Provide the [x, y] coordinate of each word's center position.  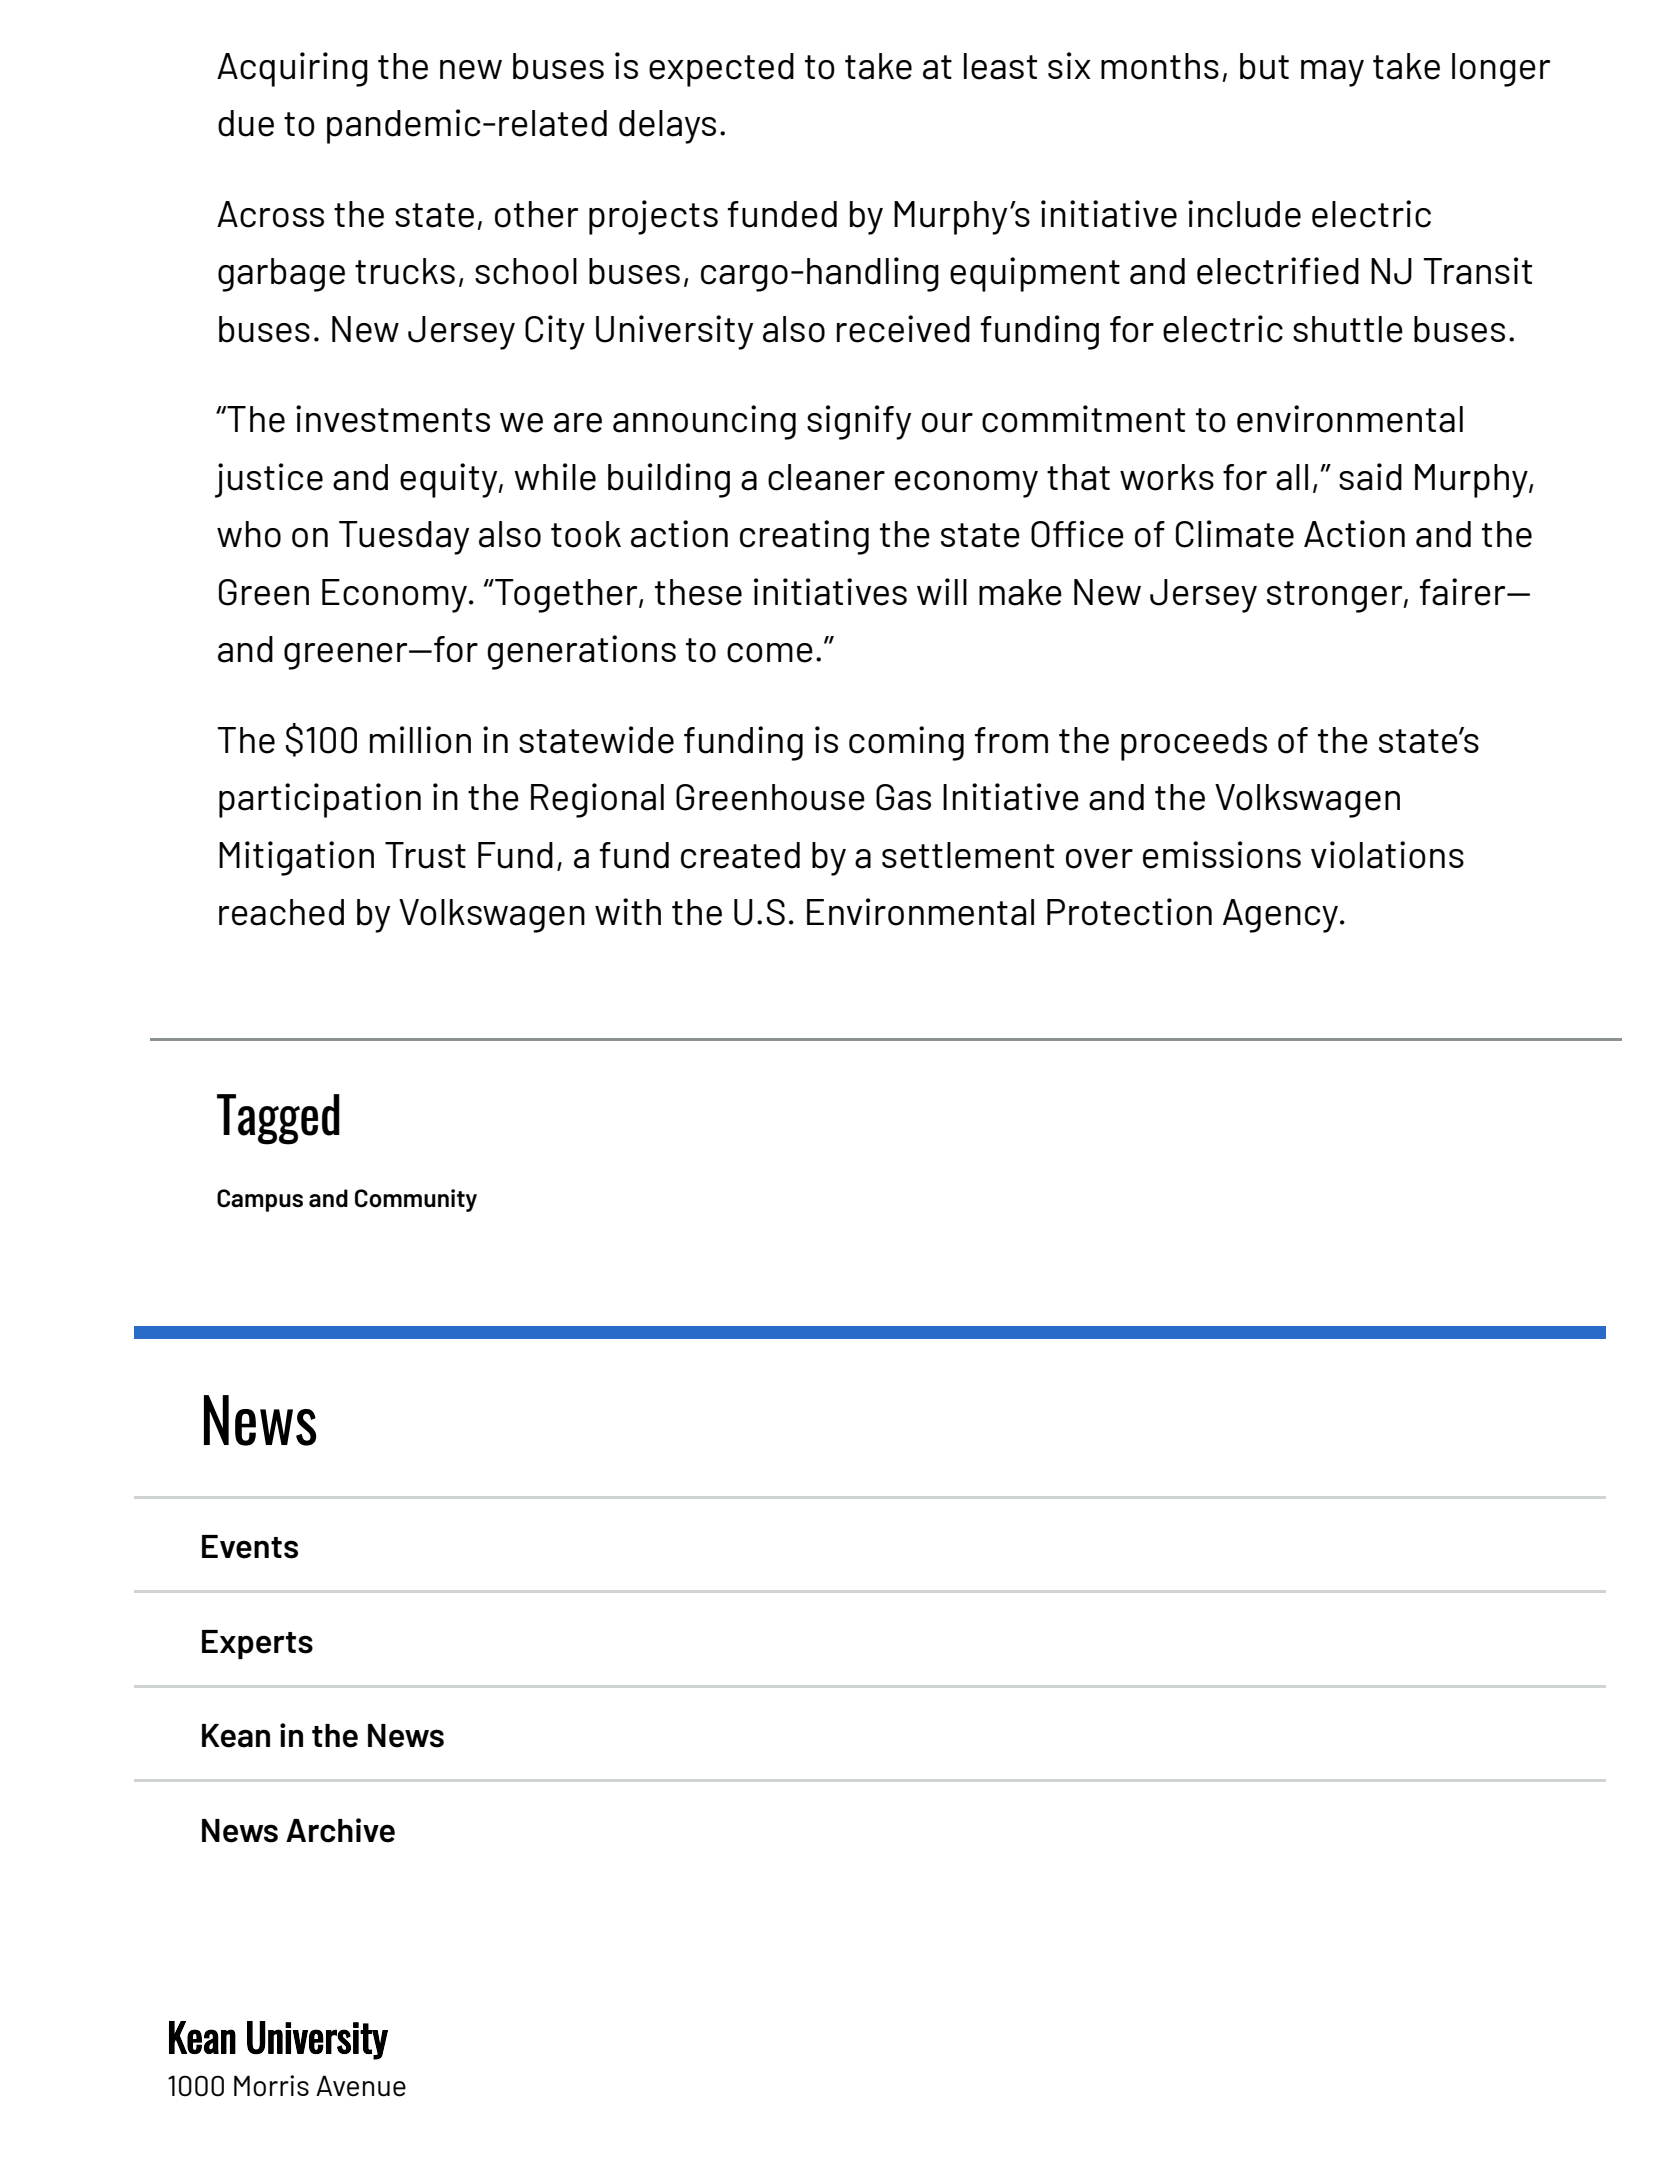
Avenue [361, 2086]
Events [250, 1547]
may [1332, 73]
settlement [968, 855]
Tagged [278, 1119]
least [1000, 66]
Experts [257, 1644]
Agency [1280, 916]
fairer [1463, 592]
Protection [1129, 912]
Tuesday [404, 538]
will [942, 591]
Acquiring [292, 69]
